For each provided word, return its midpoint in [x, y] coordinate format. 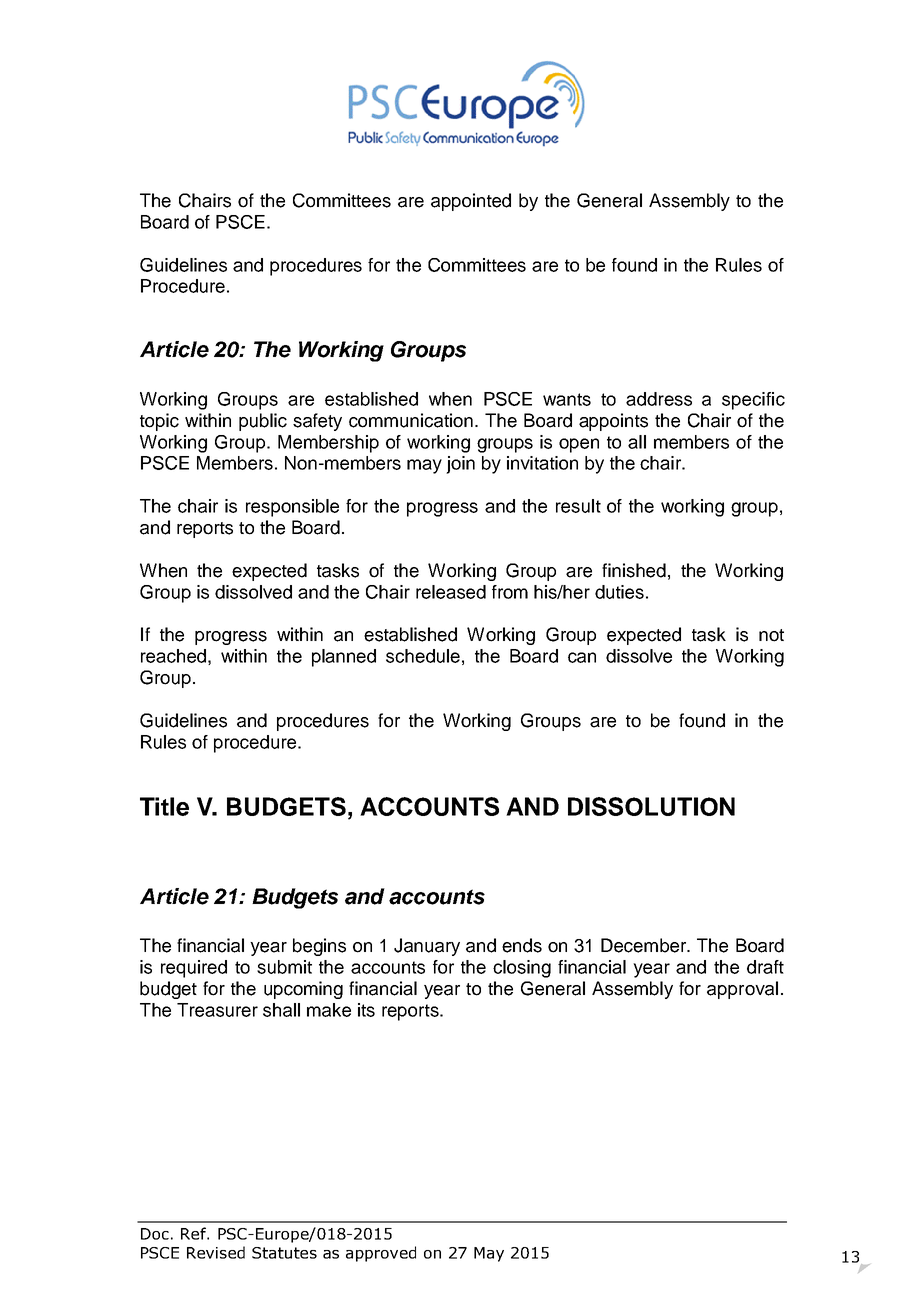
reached [173, 656]
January [427, 947]
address [659, 399]
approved [381, 1254]
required [194, 969]
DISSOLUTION [651, 806]
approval [742, 990]
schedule [423, 656]
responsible [292, 508]
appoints [613, 422]
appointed [471, 202]
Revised [216, 1252]
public [263, 422]
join [460, 465]
